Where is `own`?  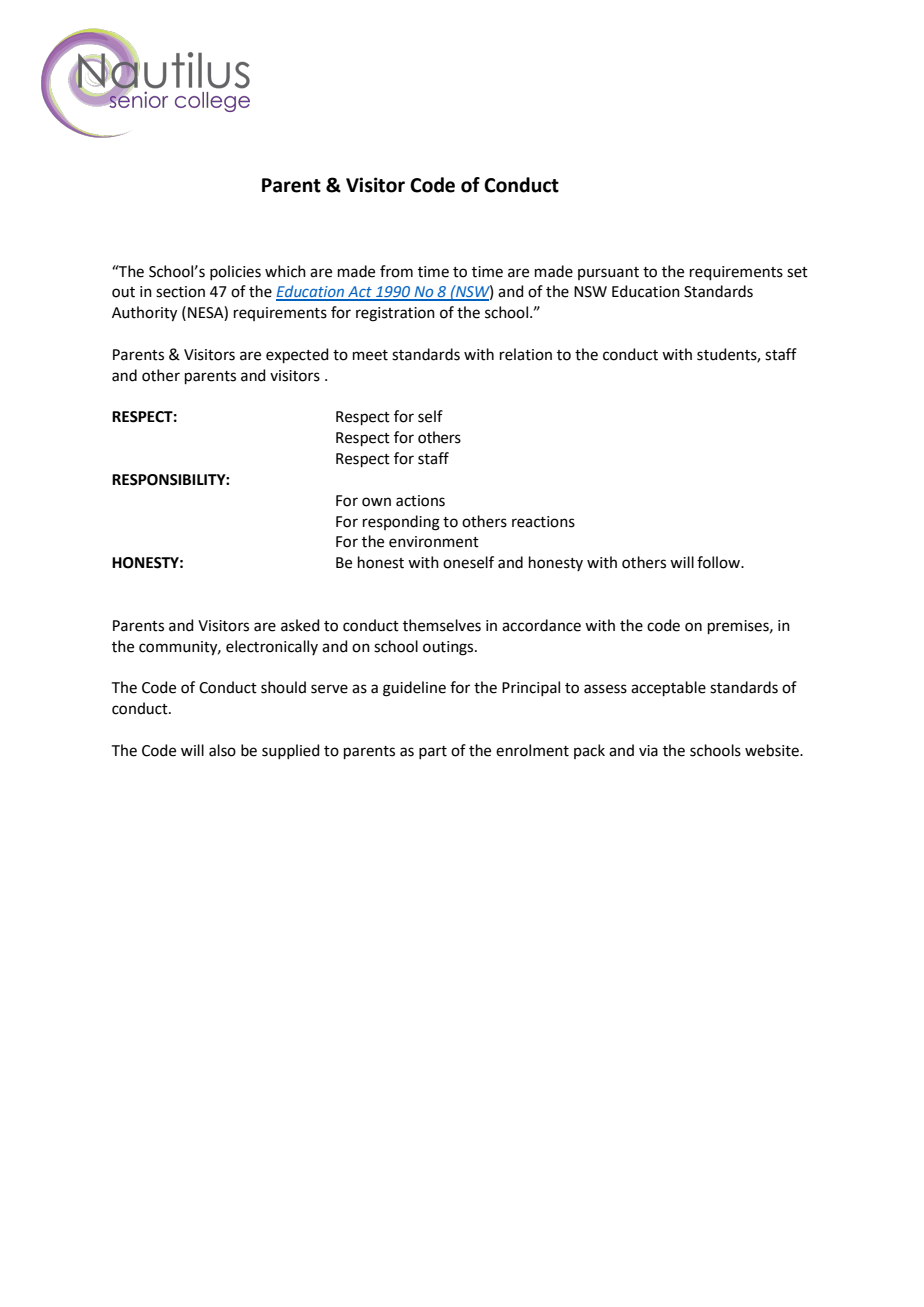
own is located at coordinates (376, 502).
